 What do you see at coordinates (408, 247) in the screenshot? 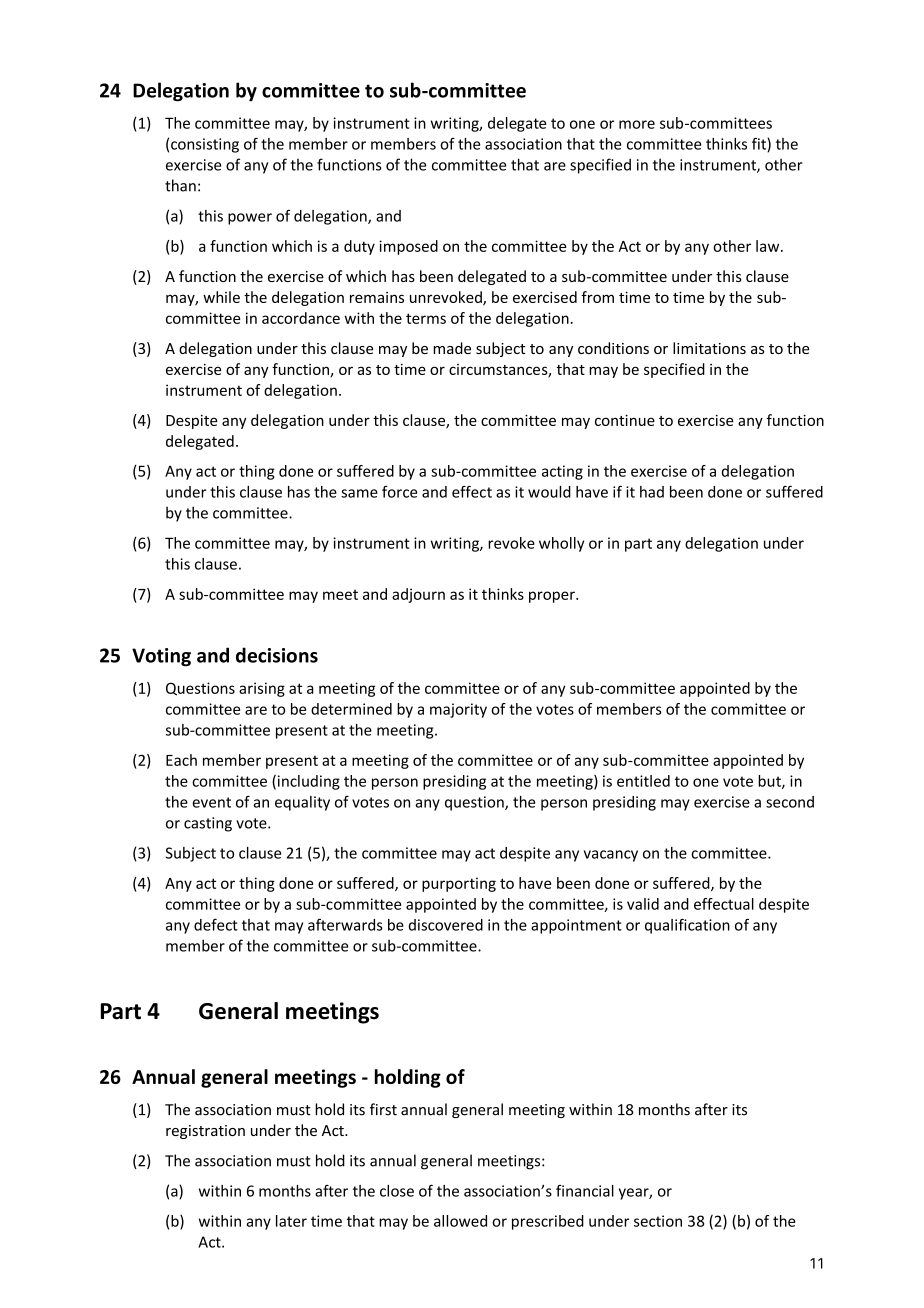
I see `imposed` at bounding box center [408, 247].
